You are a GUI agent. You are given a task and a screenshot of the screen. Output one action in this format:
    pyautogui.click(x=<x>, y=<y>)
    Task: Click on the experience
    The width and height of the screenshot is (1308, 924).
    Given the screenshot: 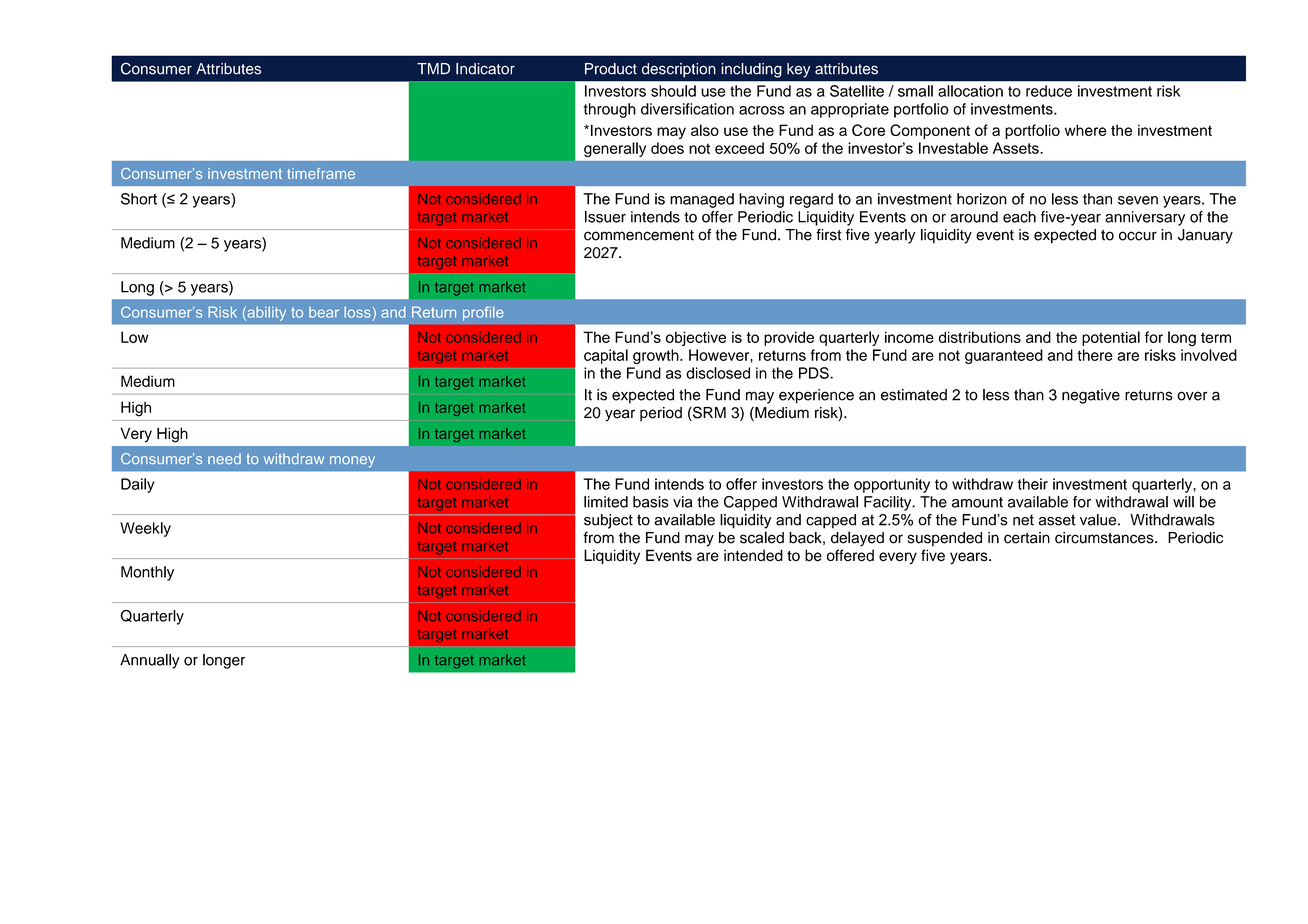 What is the action you would take?
    pyautogui.click(x=816, y=396)
